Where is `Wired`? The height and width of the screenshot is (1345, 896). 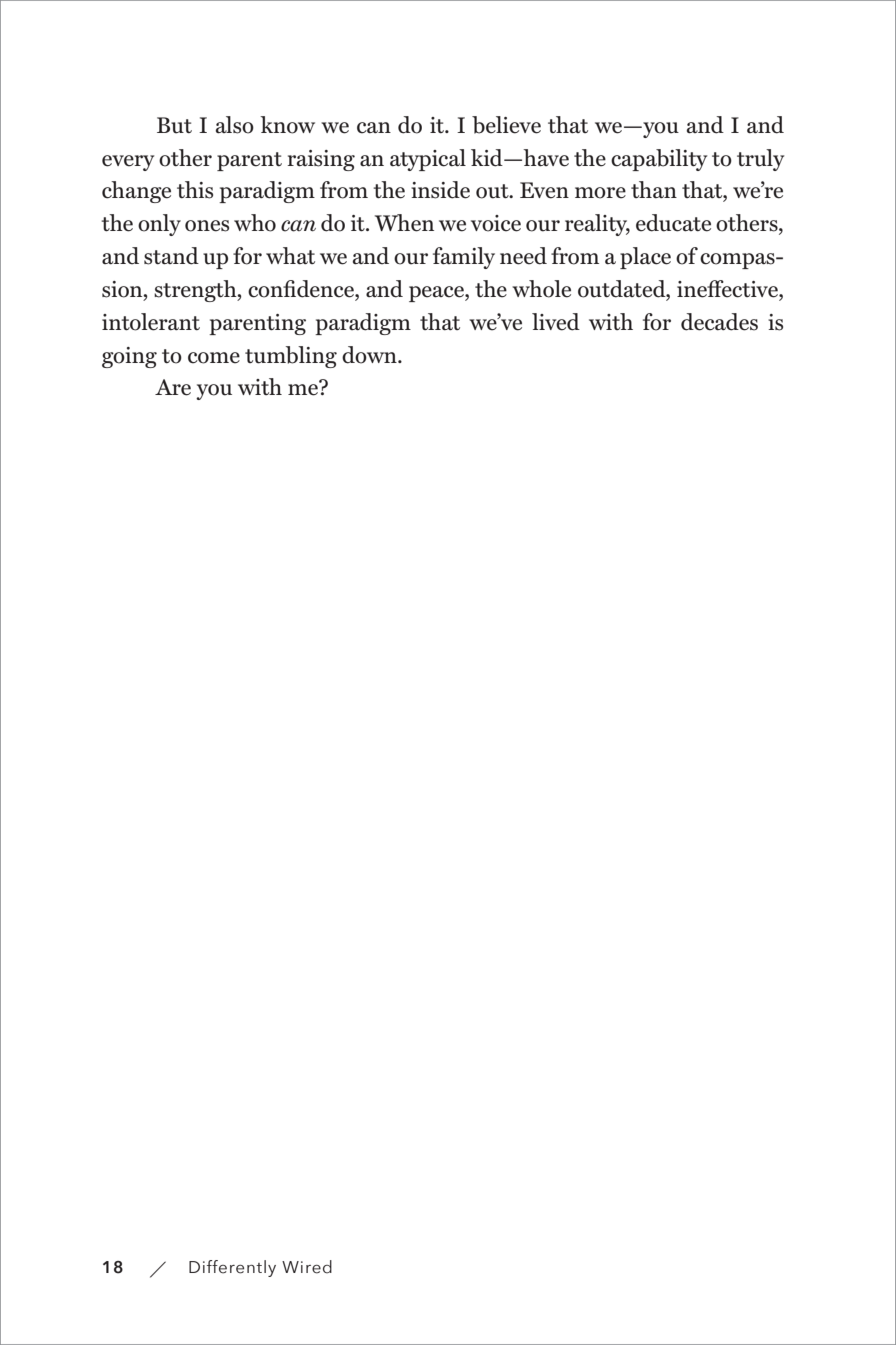
Wired is located at coordinates (307, 1267).
